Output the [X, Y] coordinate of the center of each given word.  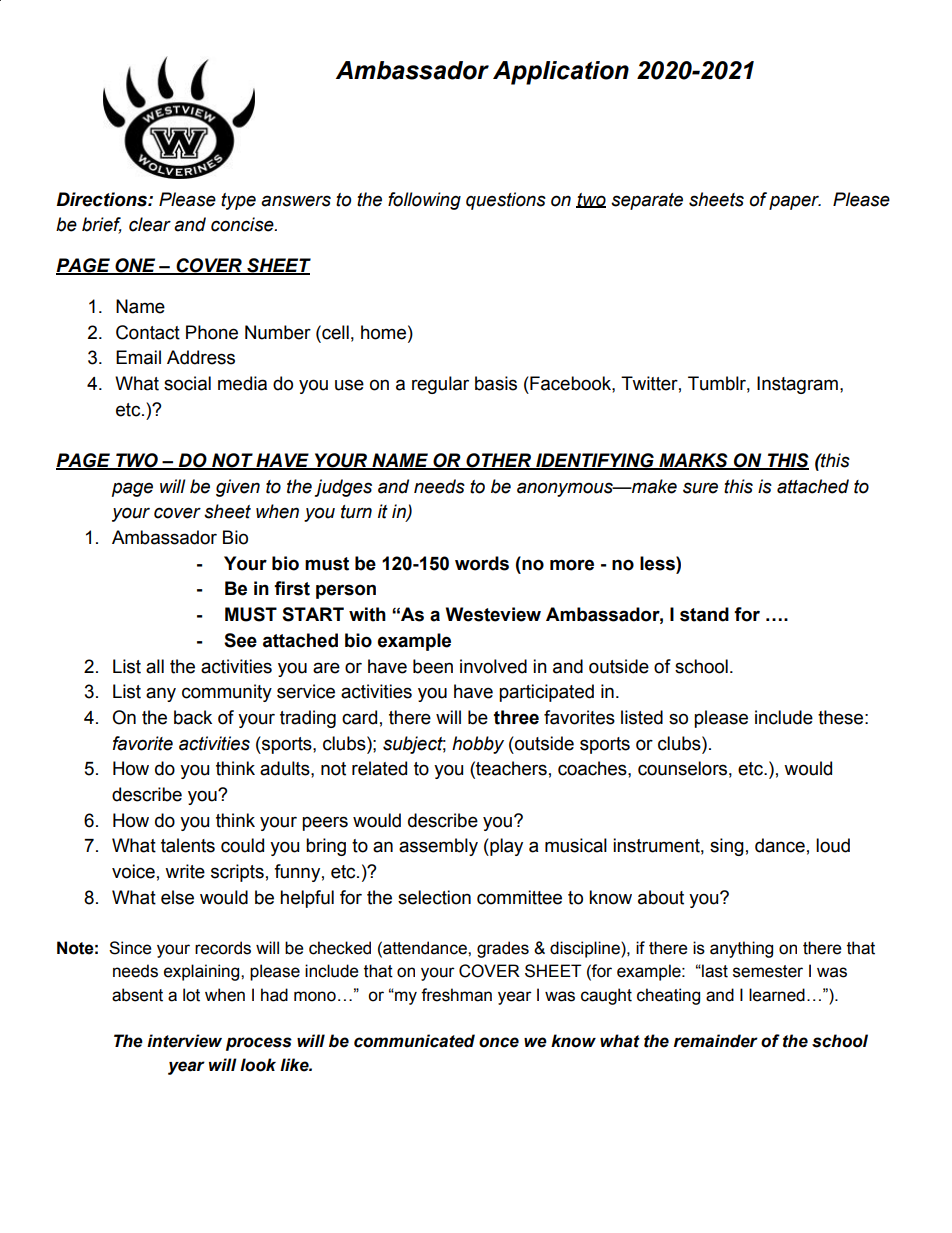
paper [795, 202]
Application [561, 73]
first [292, 588]
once [499, 1042]
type [238, 201]
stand [704, 614]
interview [184, 1041]
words [482, 563]
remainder [716, 1041]
